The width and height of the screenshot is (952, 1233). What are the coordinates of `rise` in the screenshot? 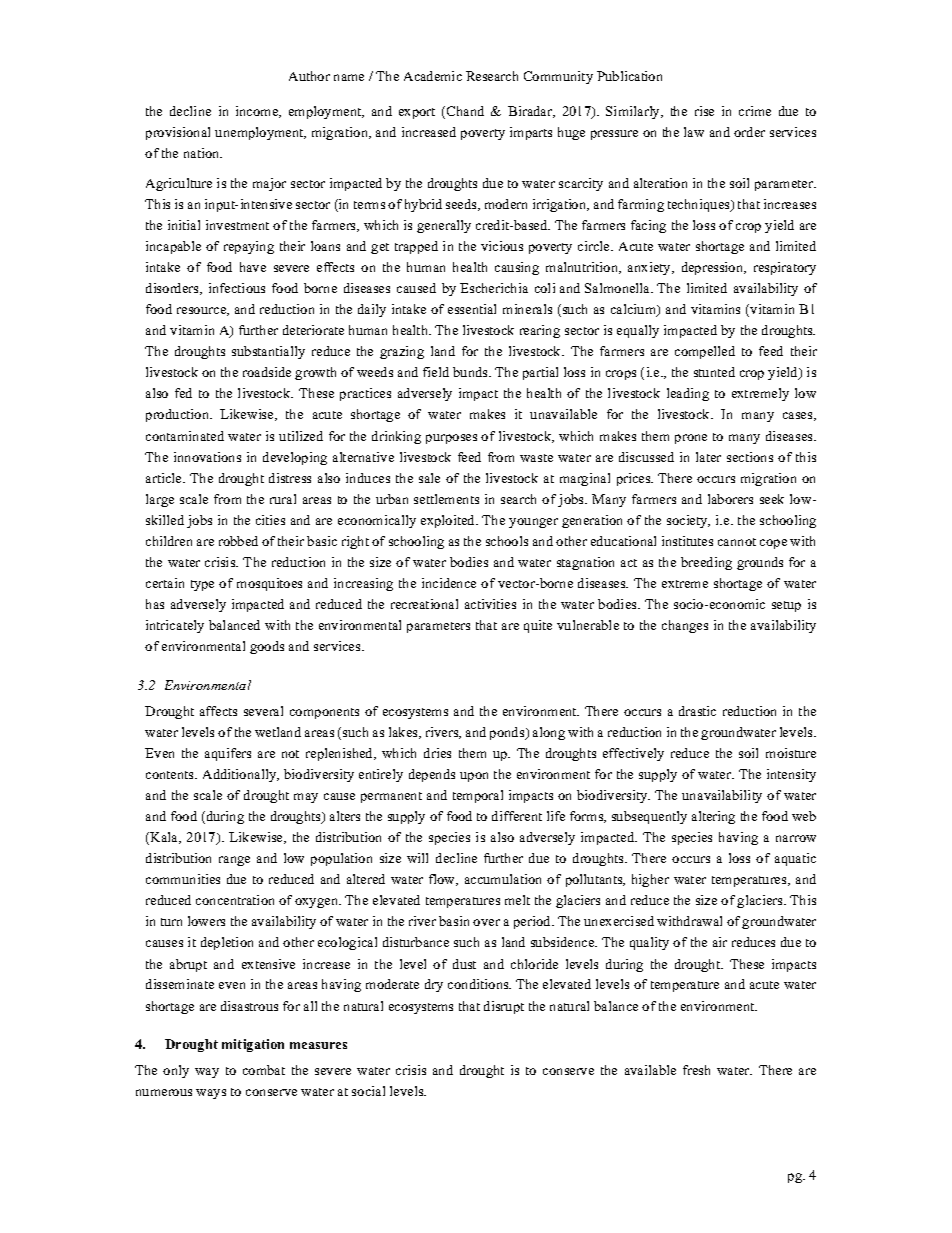 It's located at (704, 111).
